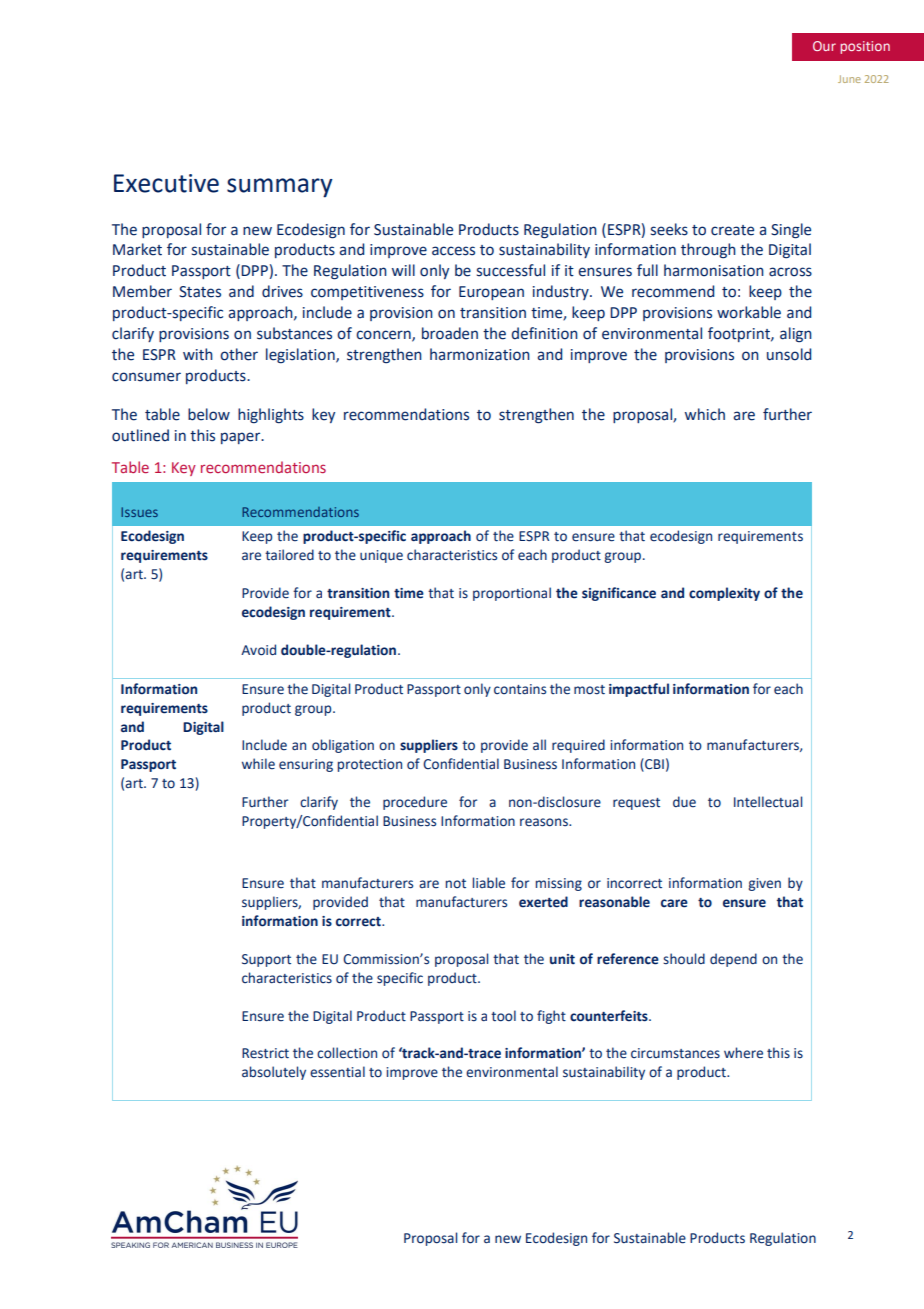 This screenshot has height=1309, width=924. I want to click on procedure, so click(415, 803).
